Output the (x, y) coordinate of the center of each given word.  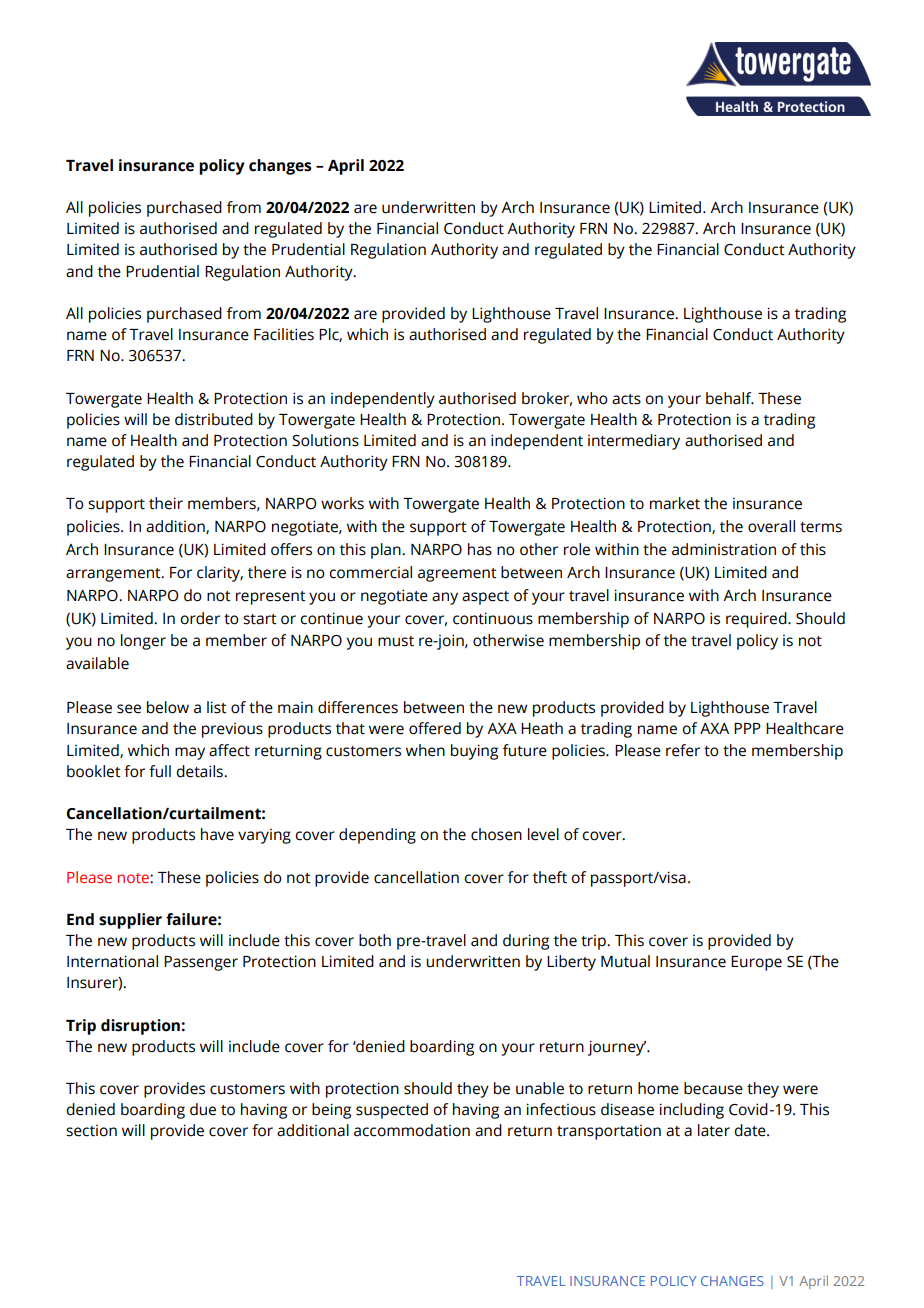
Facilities (284, 334)
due (203, 1109)
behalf (730, 398)
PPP (747, 728)
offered (435, 728)
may (190, 753)
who (592, 398)
